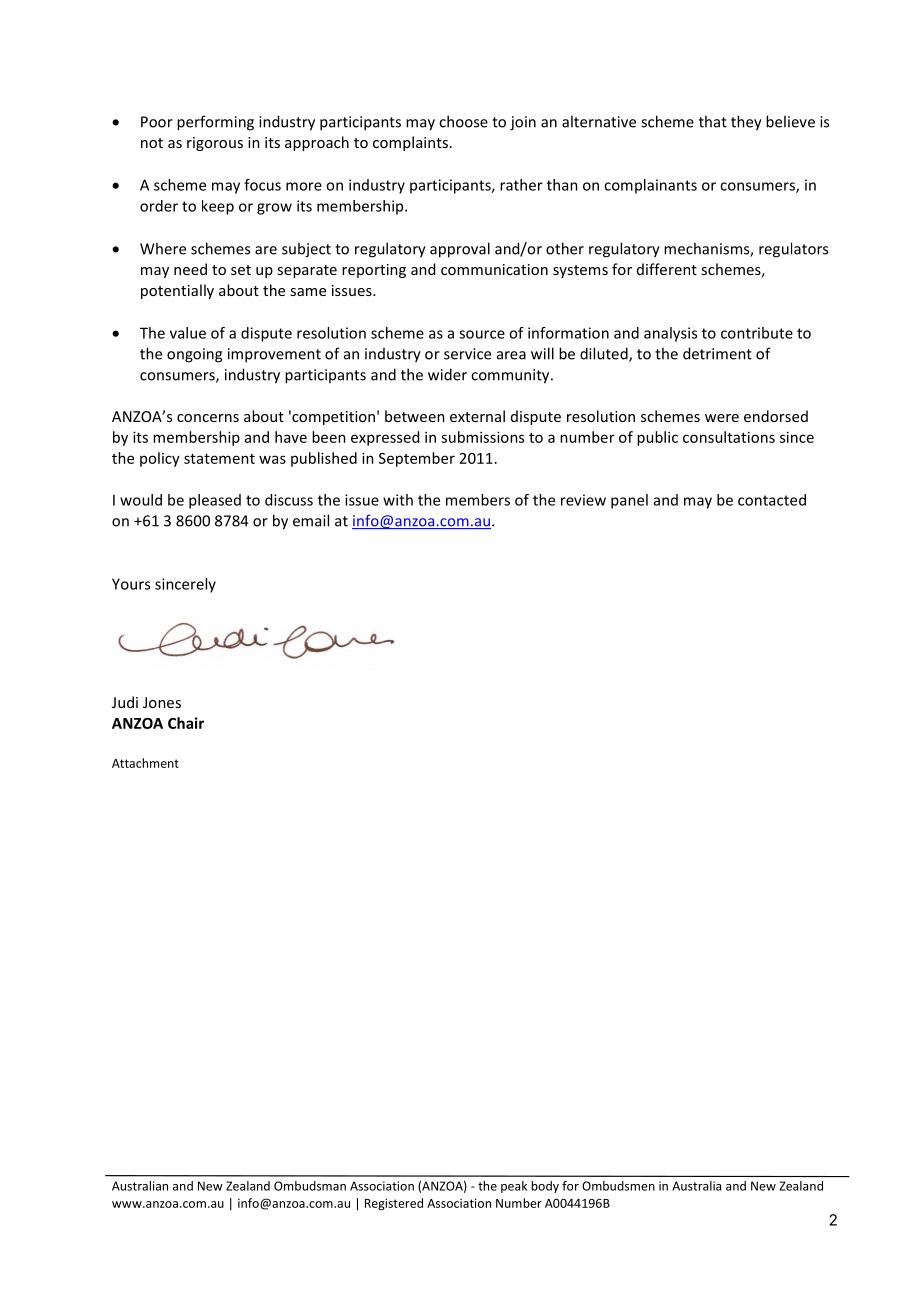  I want to click on Ombudsman, so click(310, 1186).
